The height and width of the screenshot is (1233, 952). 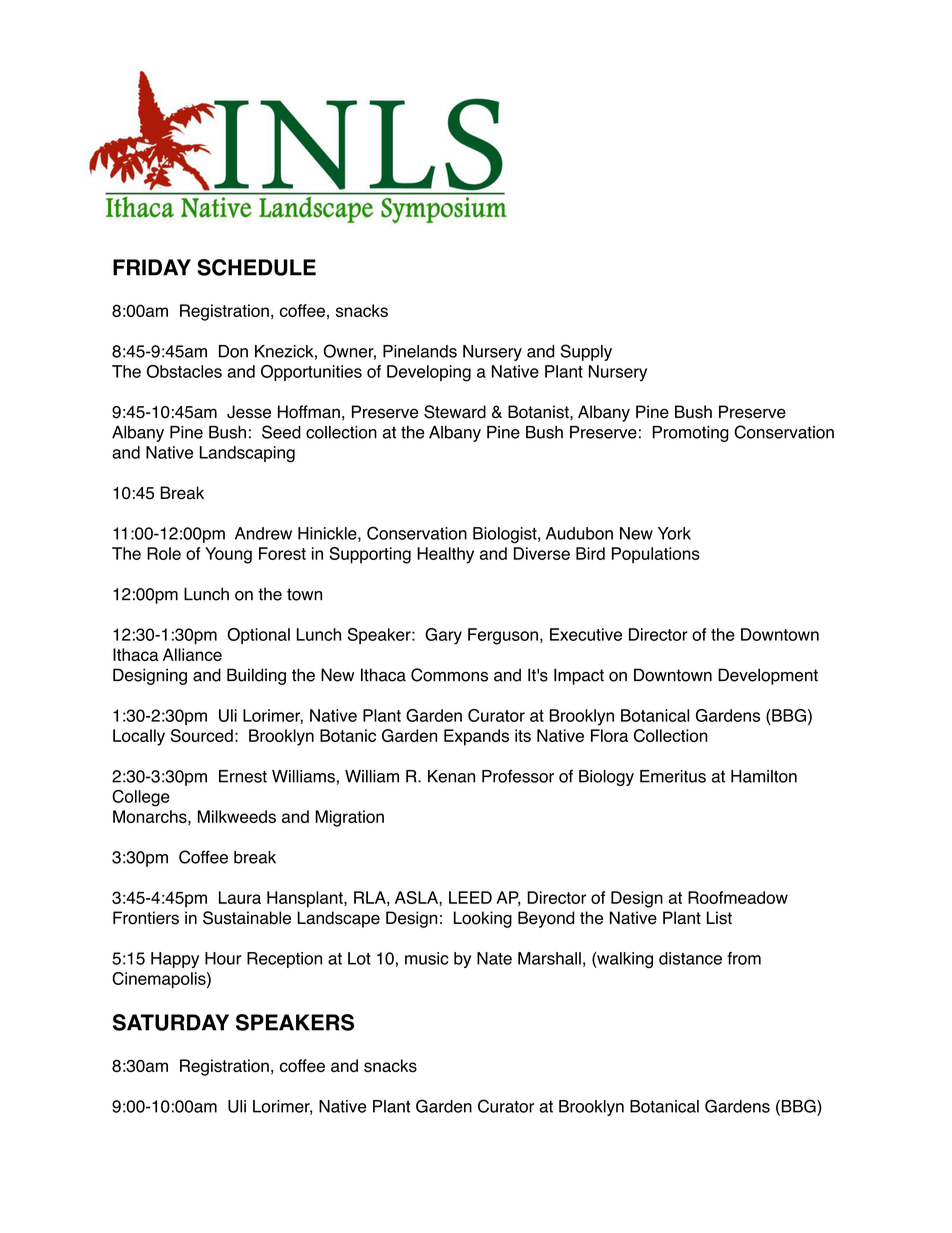 I want to click on Promoting, so click(x=690, y=434).
